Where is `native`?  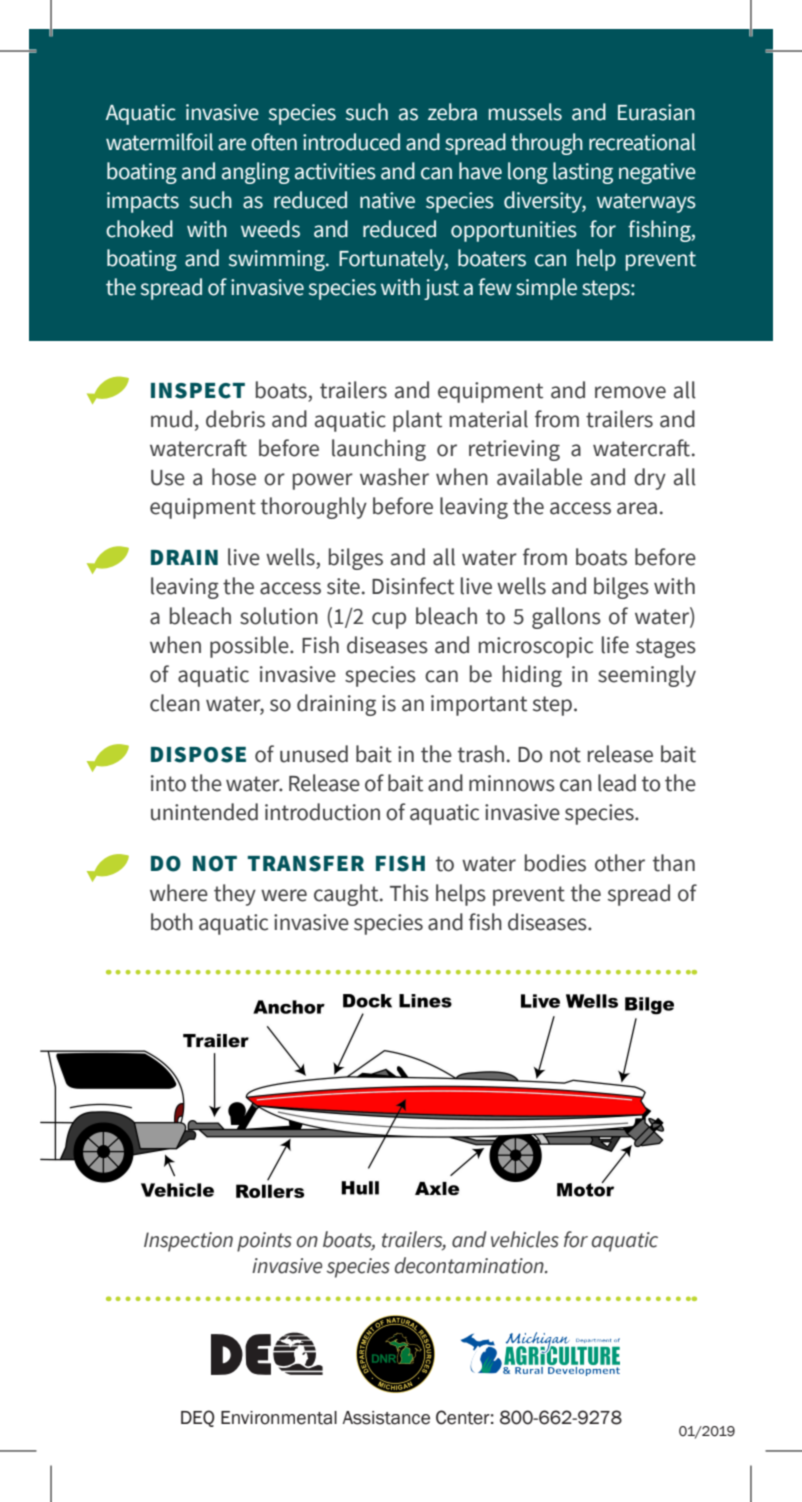 native is located at coordinates (387, 200).
